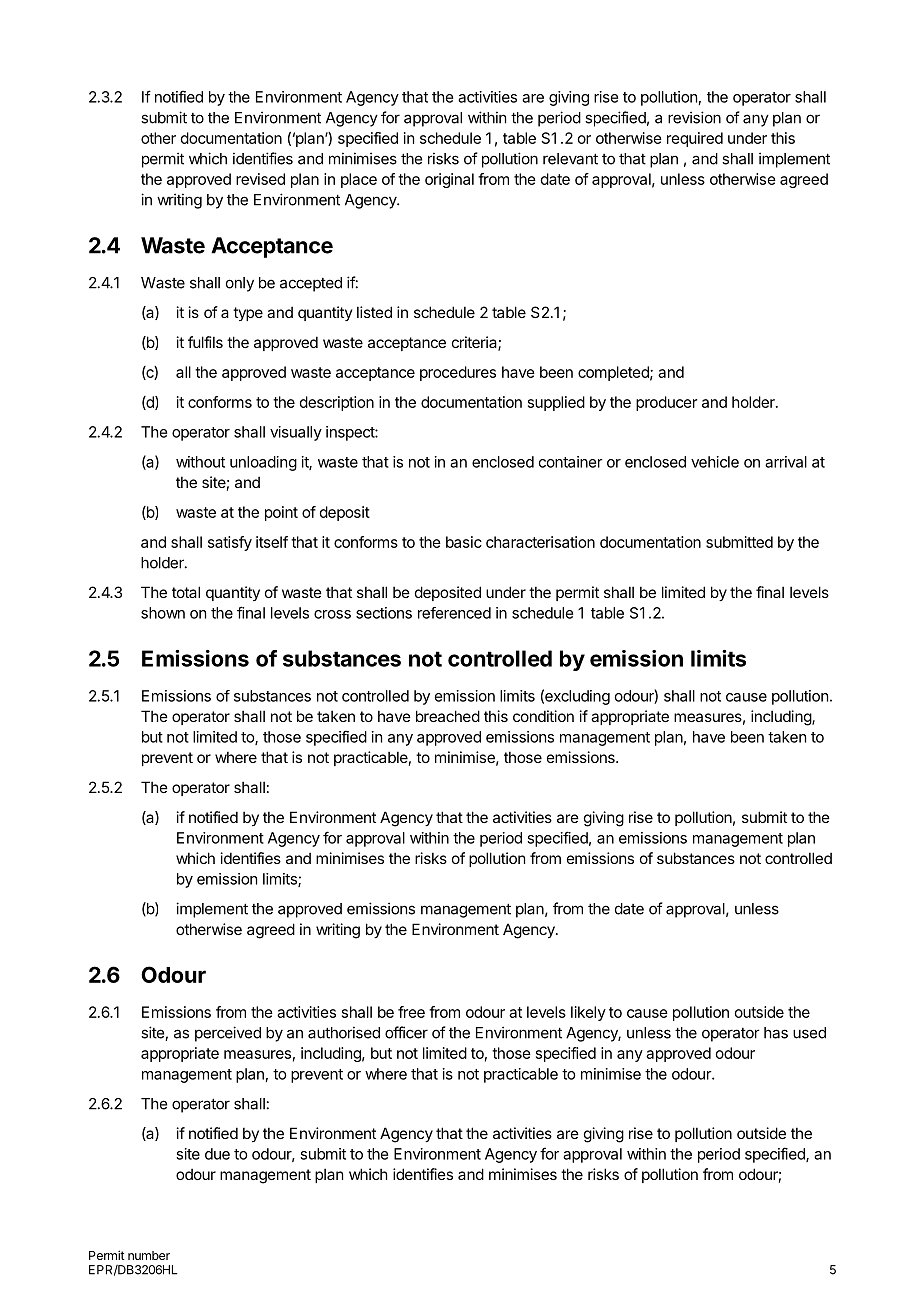 The image size is (924, 1308). What do you see at coordinates (449, 180) in the screenshot?
I see `original` at bounding box center [449, 180].
